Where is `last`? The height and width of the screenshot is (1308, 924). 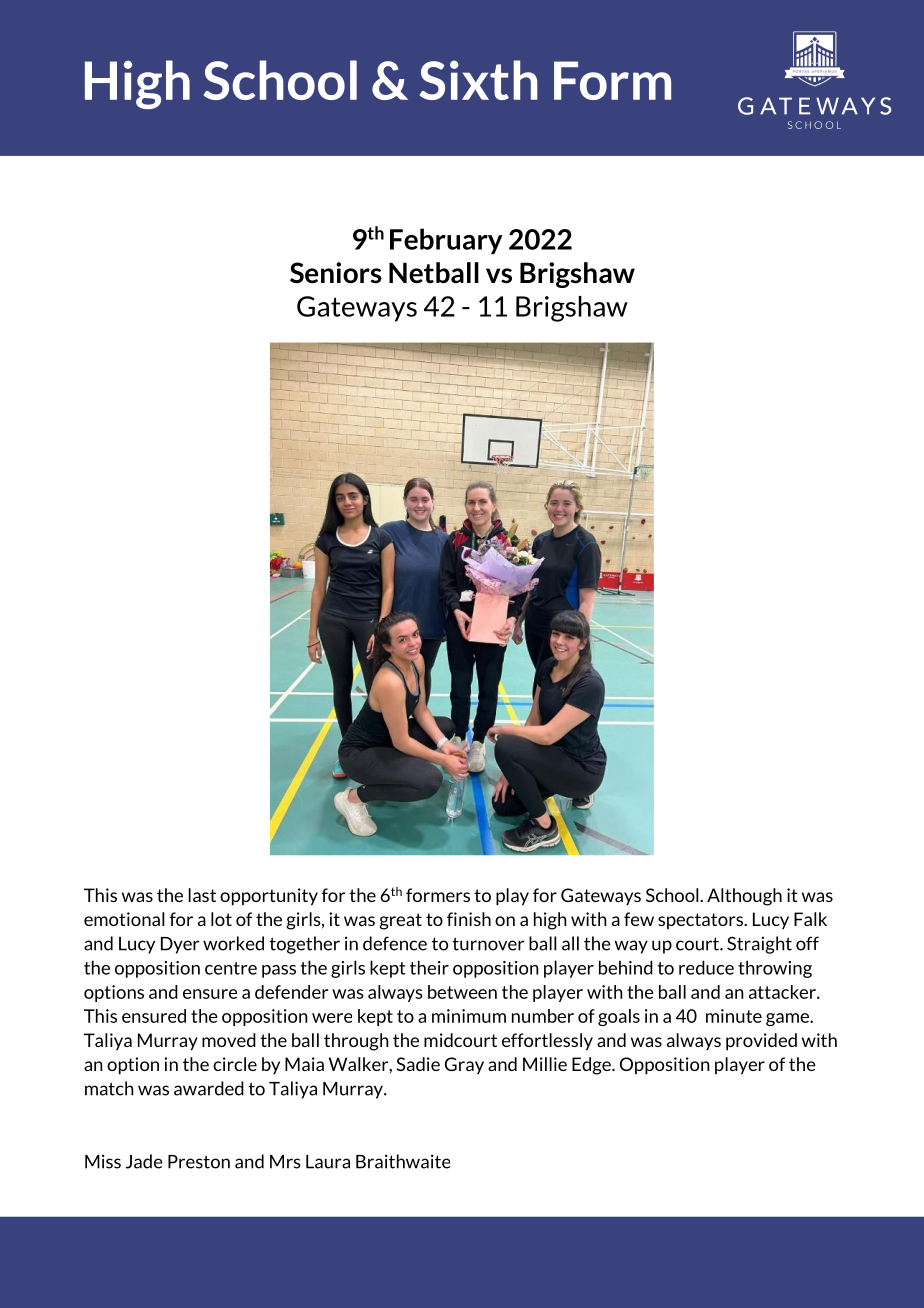
last is located at coordinates (202, 895).
